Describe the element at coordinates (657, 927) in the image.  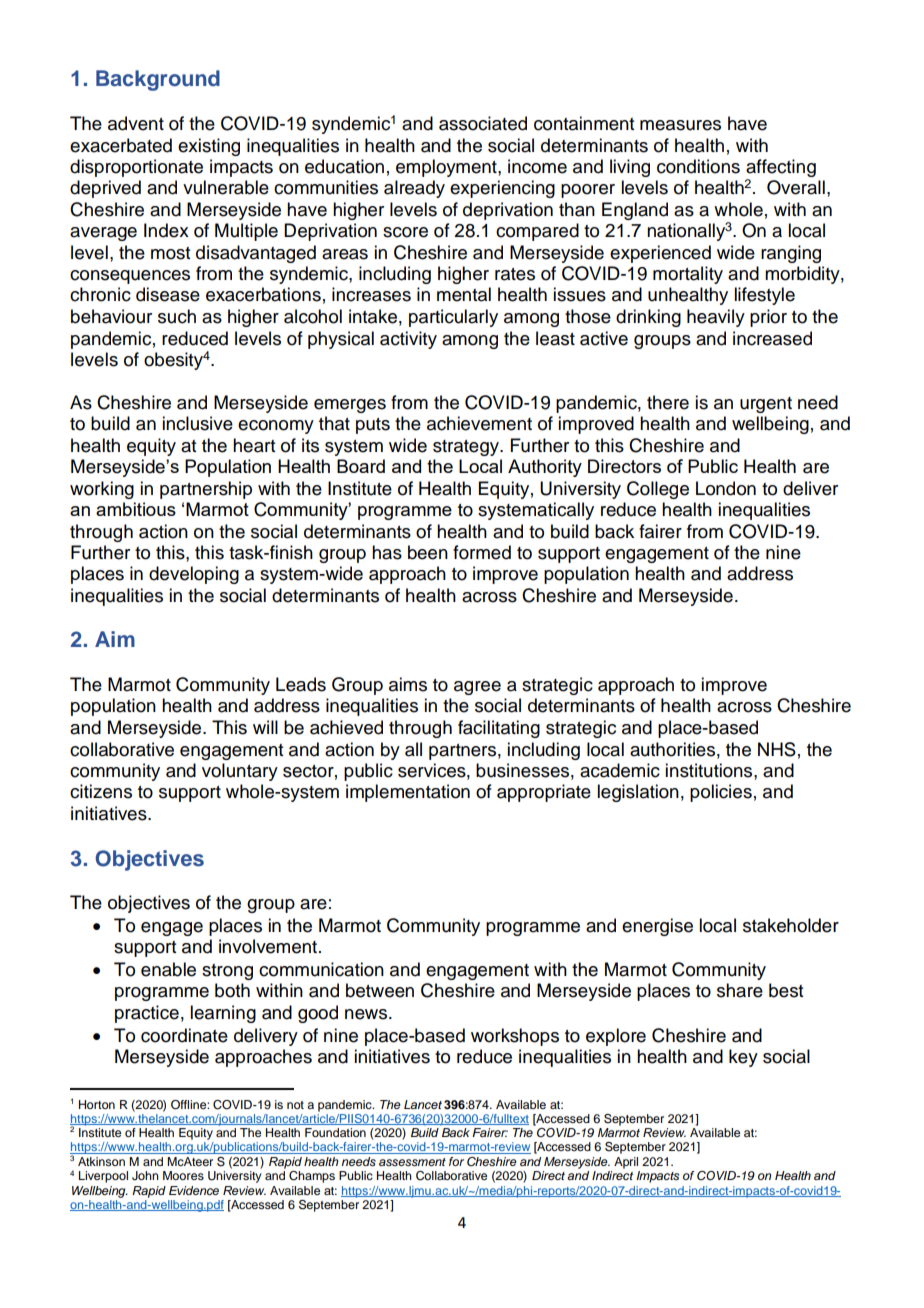
I see `energise` at that location.
